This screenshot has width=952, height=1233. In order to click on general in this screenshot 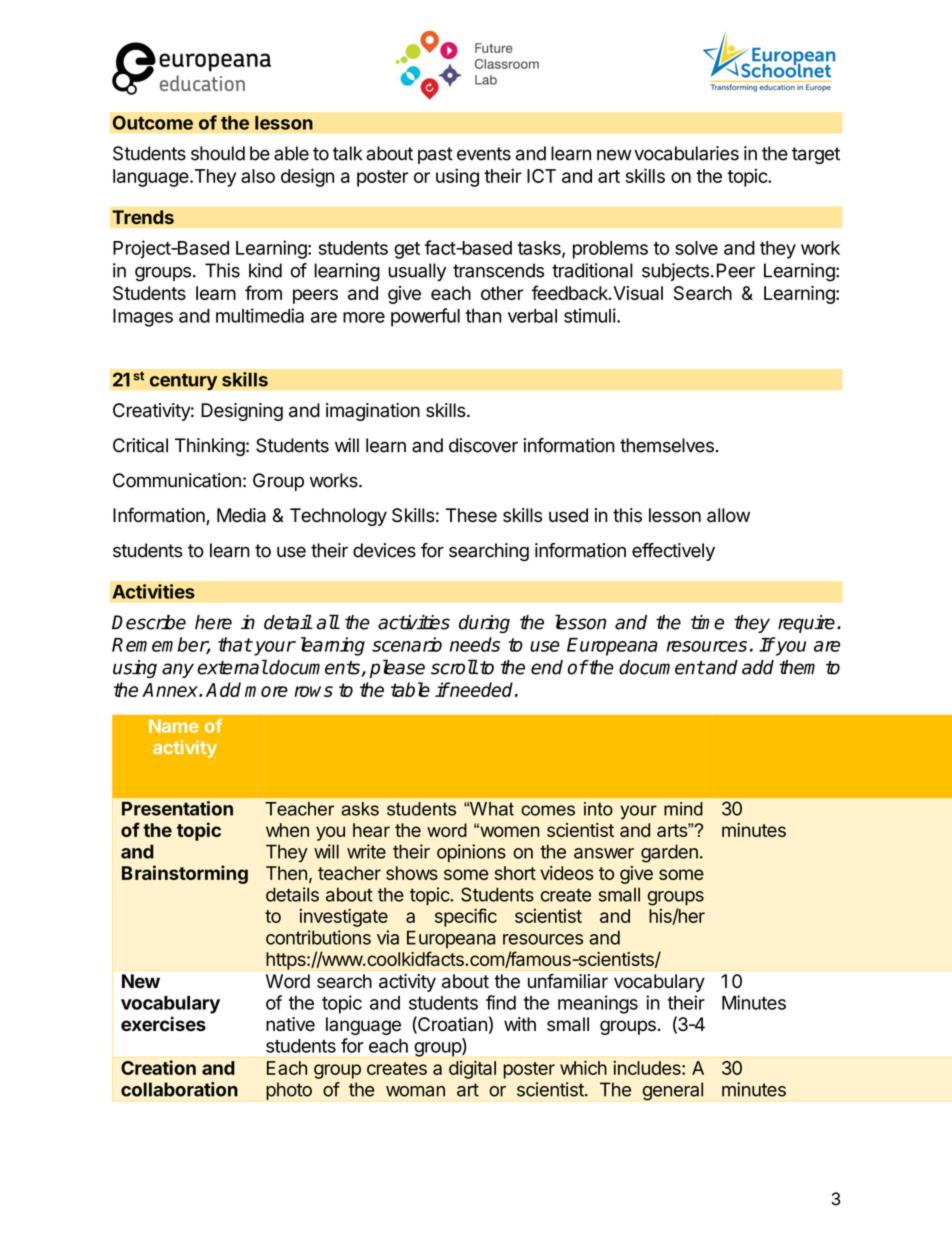, I will do `click(672, 1091)`.
